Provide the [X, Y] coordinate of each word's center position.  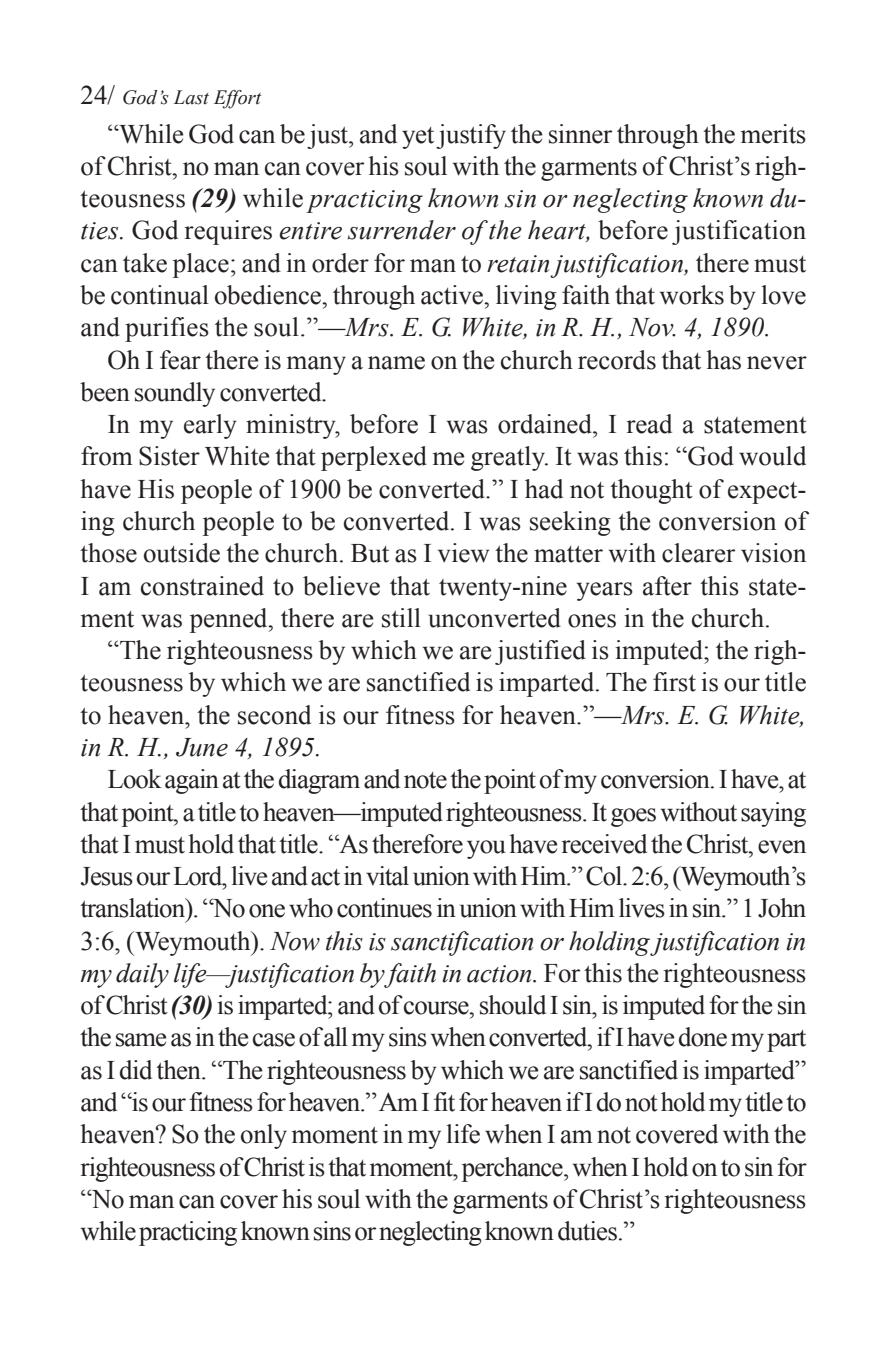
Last [191, 97]
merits [773, 134]
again [192, 781]
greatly [509, 458]
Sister [169, 456]
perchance [513, 1169]
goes [633, 817]
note [425, 780]
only [264, 1136]
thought [651, 491]
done [702, 1037]
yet [418, 138]
